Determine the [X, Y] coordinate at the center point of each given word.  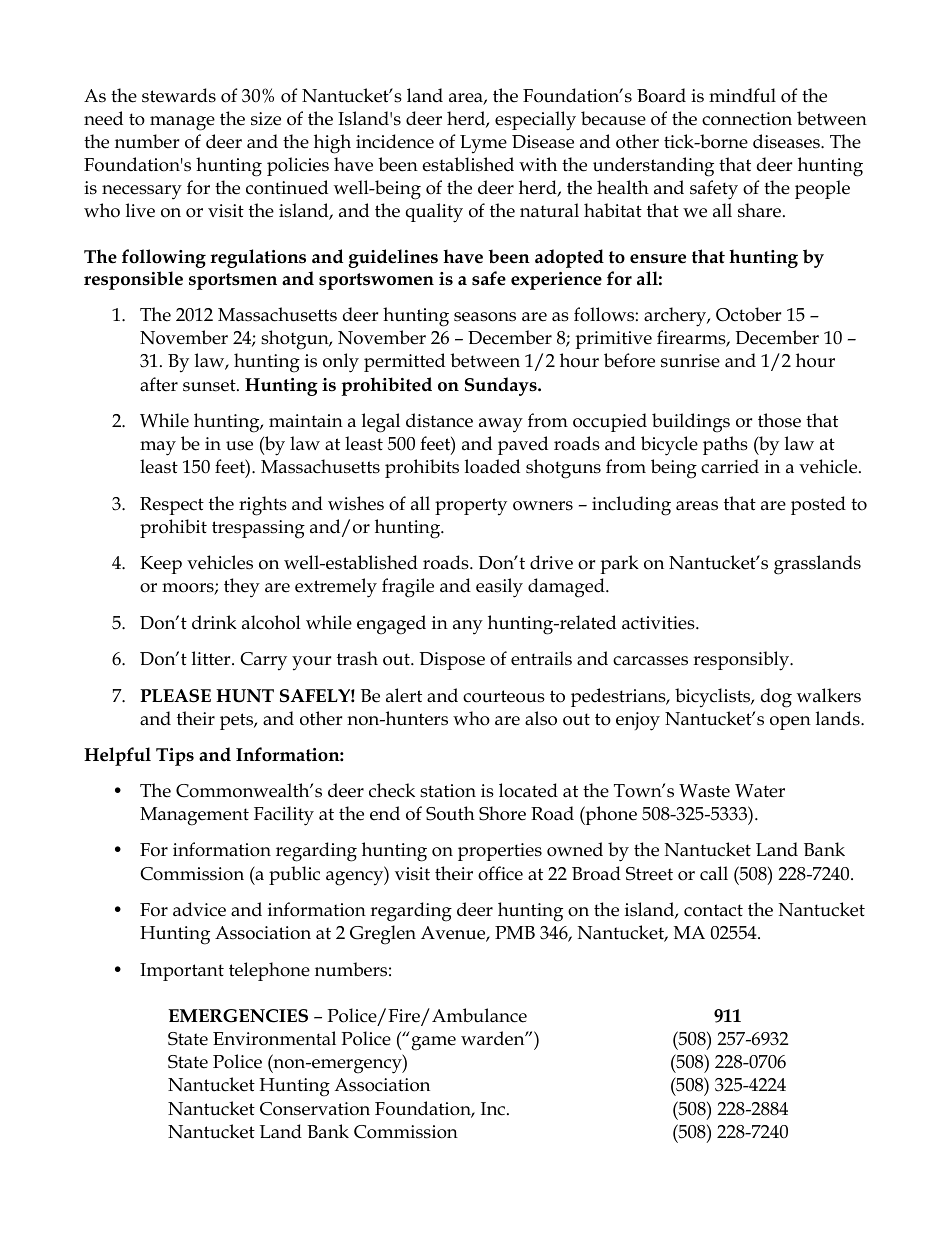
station [448, 791]
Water [760, 791]
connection [747, 119]
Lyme [483, 144]
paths [725, 445]
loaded [492, 466]
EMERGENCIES [238, 1016]
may [158, 448]
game [433, 1043]
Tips [175, 757]
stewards [179, 95]
